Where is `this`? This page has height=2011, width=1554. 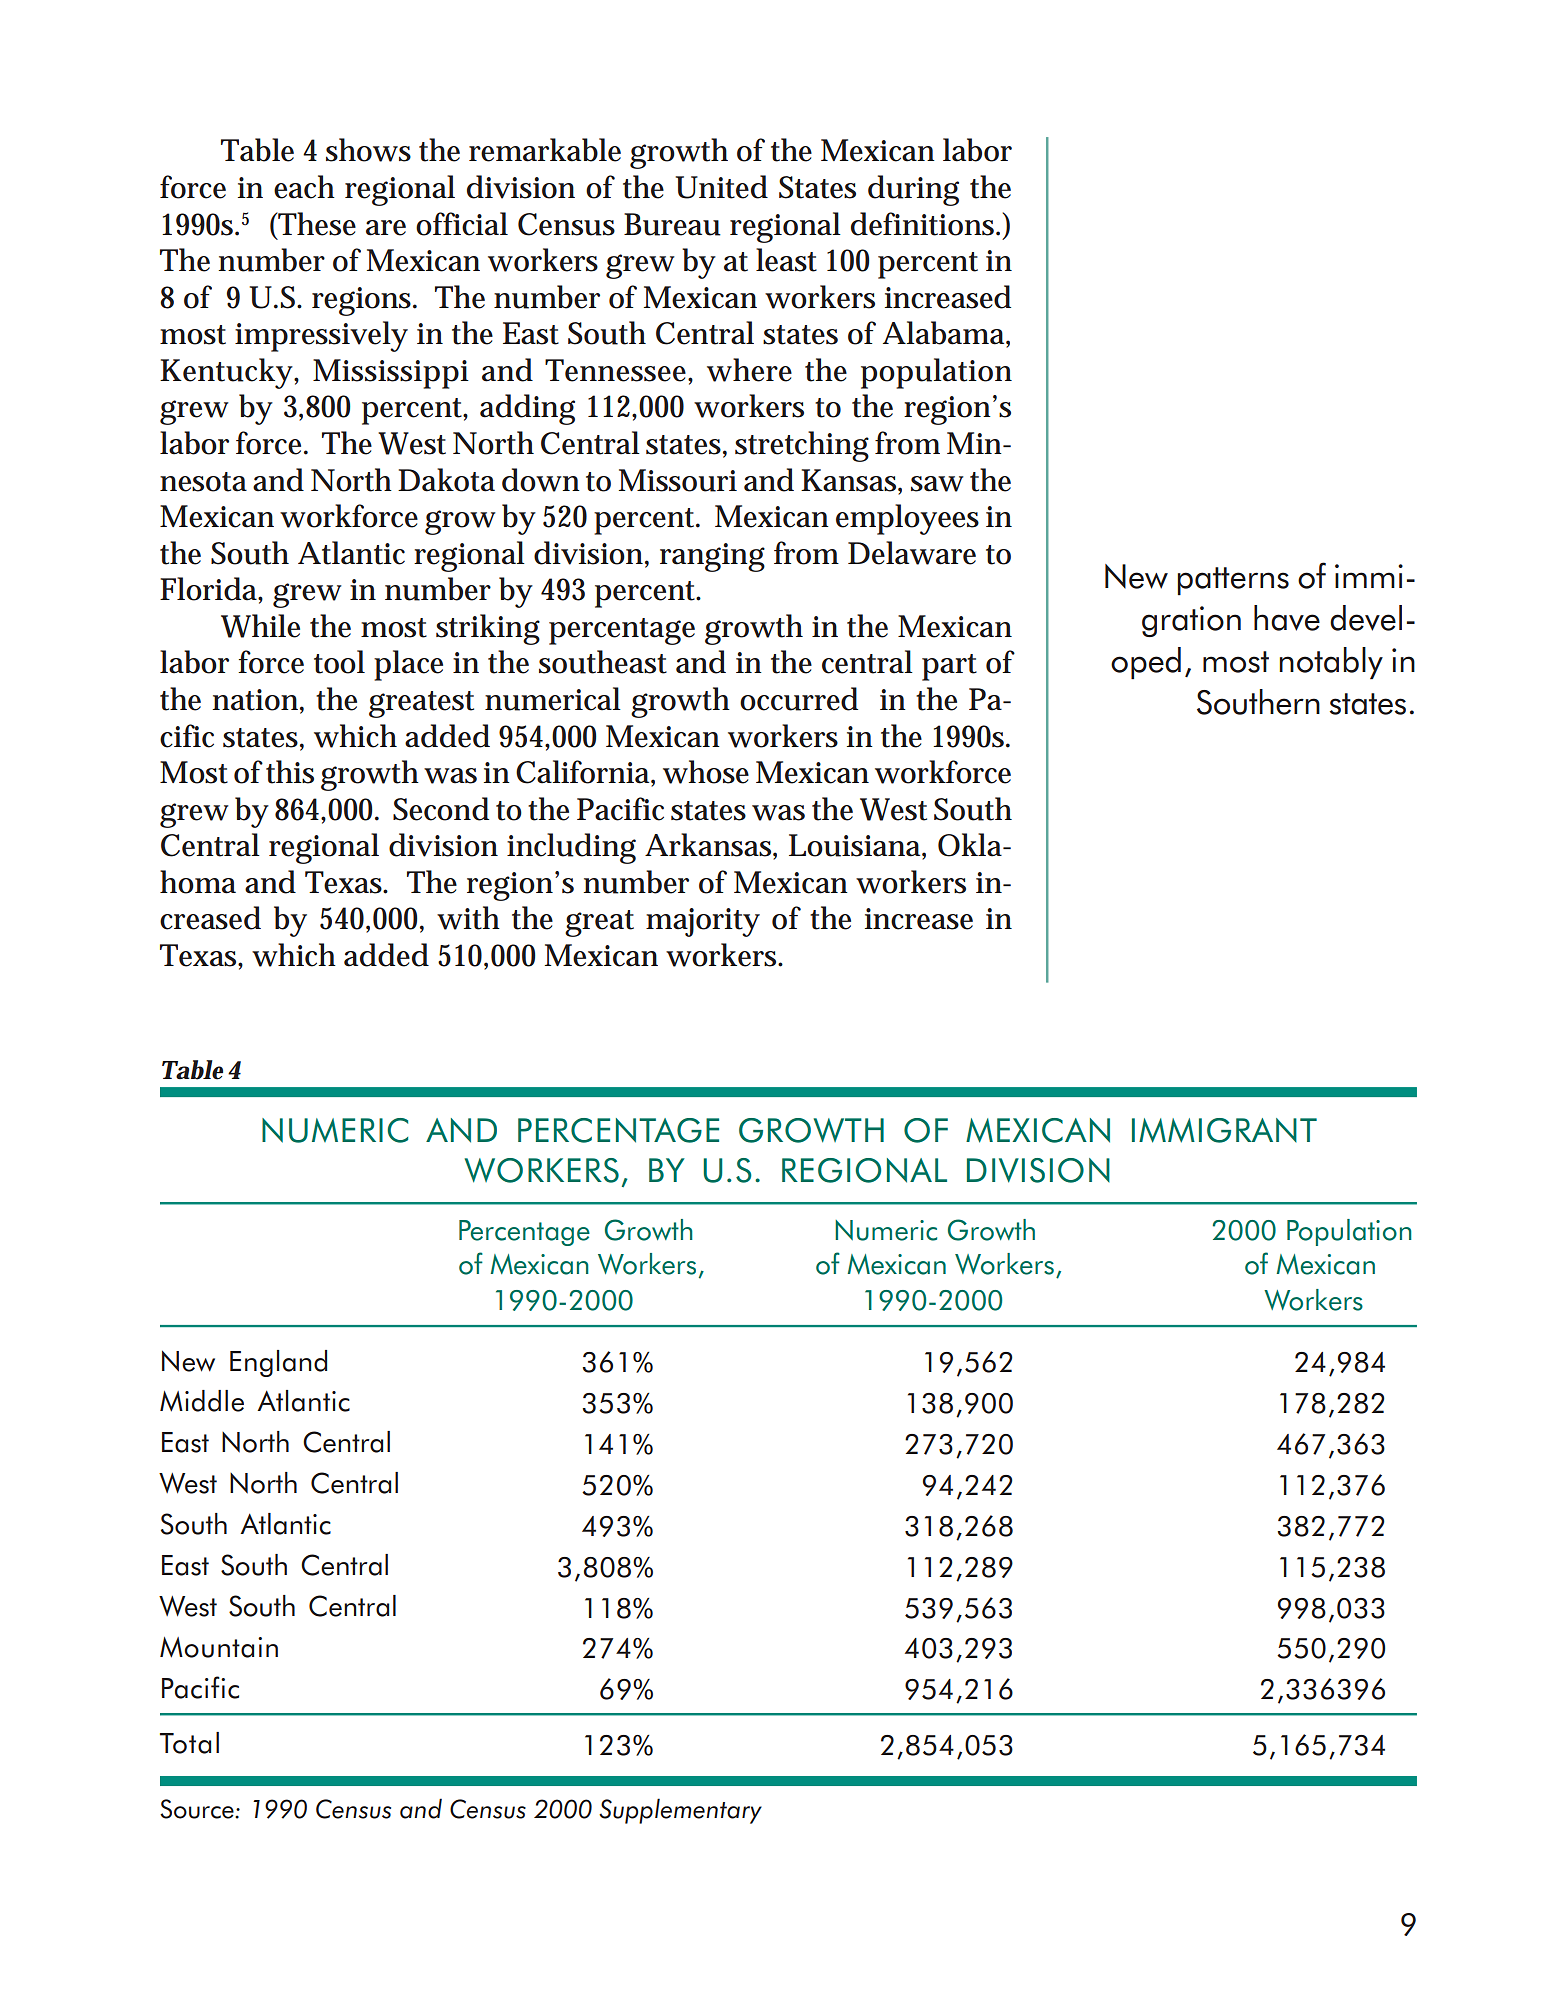 this is located at coordinates (290, 772).
